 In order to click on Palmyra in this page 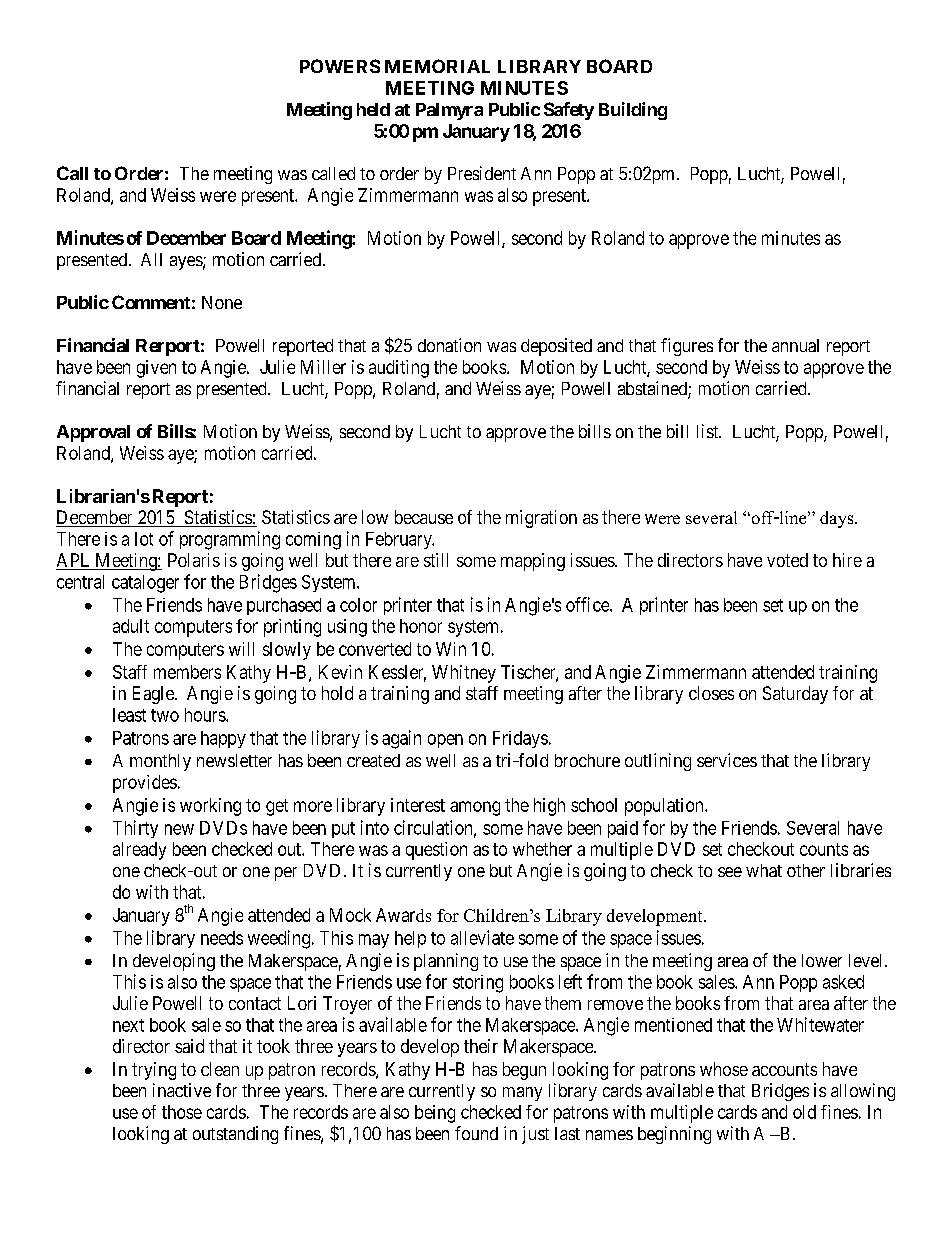, I will do `click(449, 111)`.
